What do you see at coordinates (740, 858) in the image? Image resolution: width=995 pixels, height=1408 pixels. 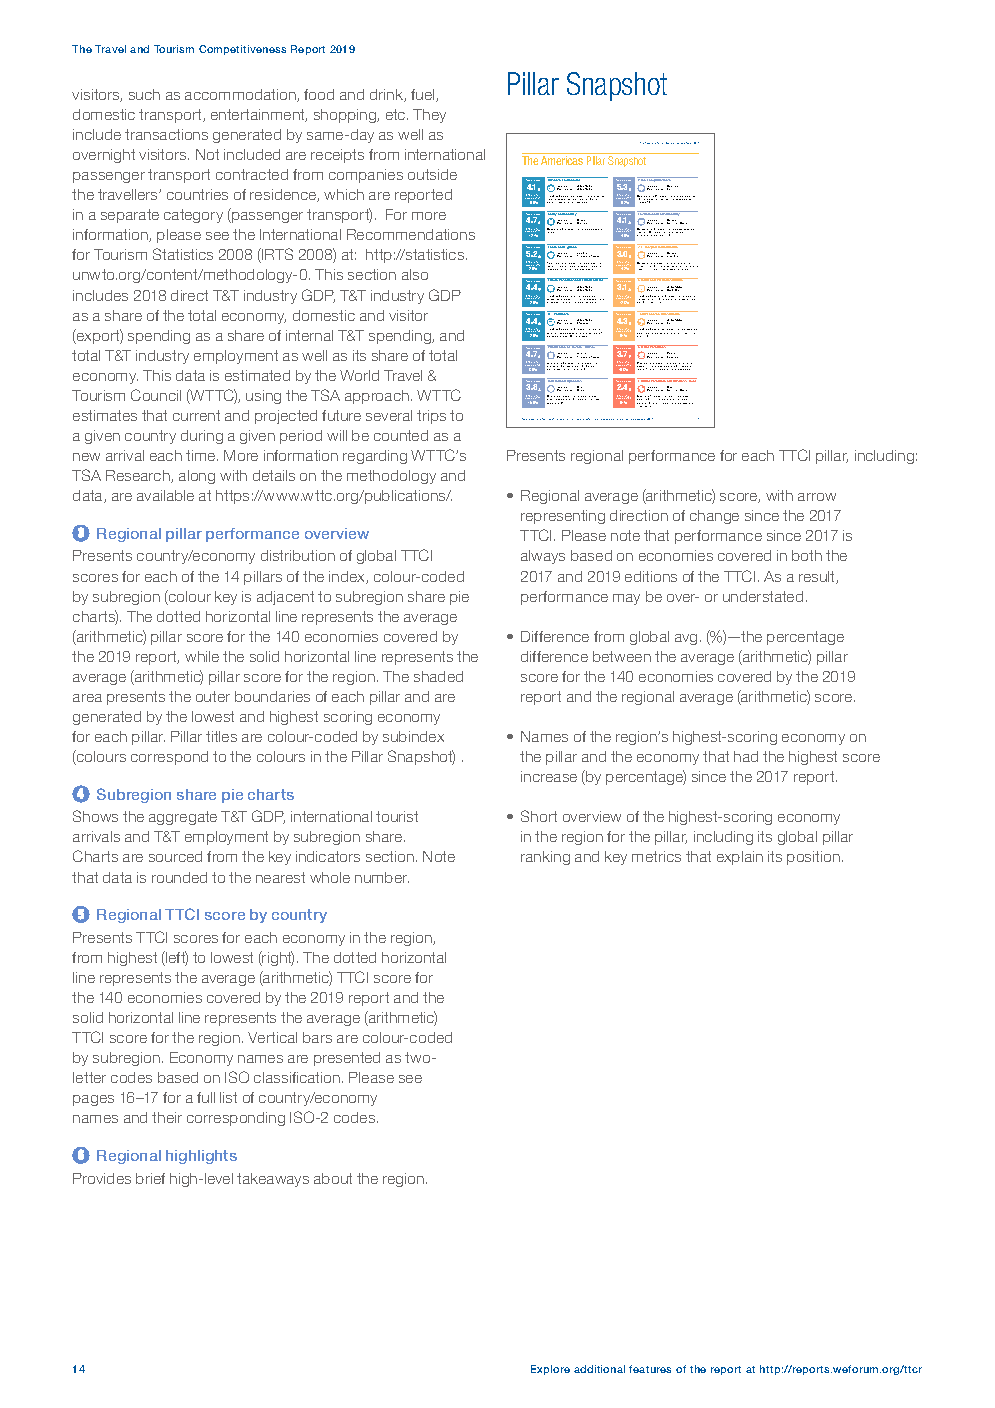 I see `explain` at bounding box center [740, 858].
